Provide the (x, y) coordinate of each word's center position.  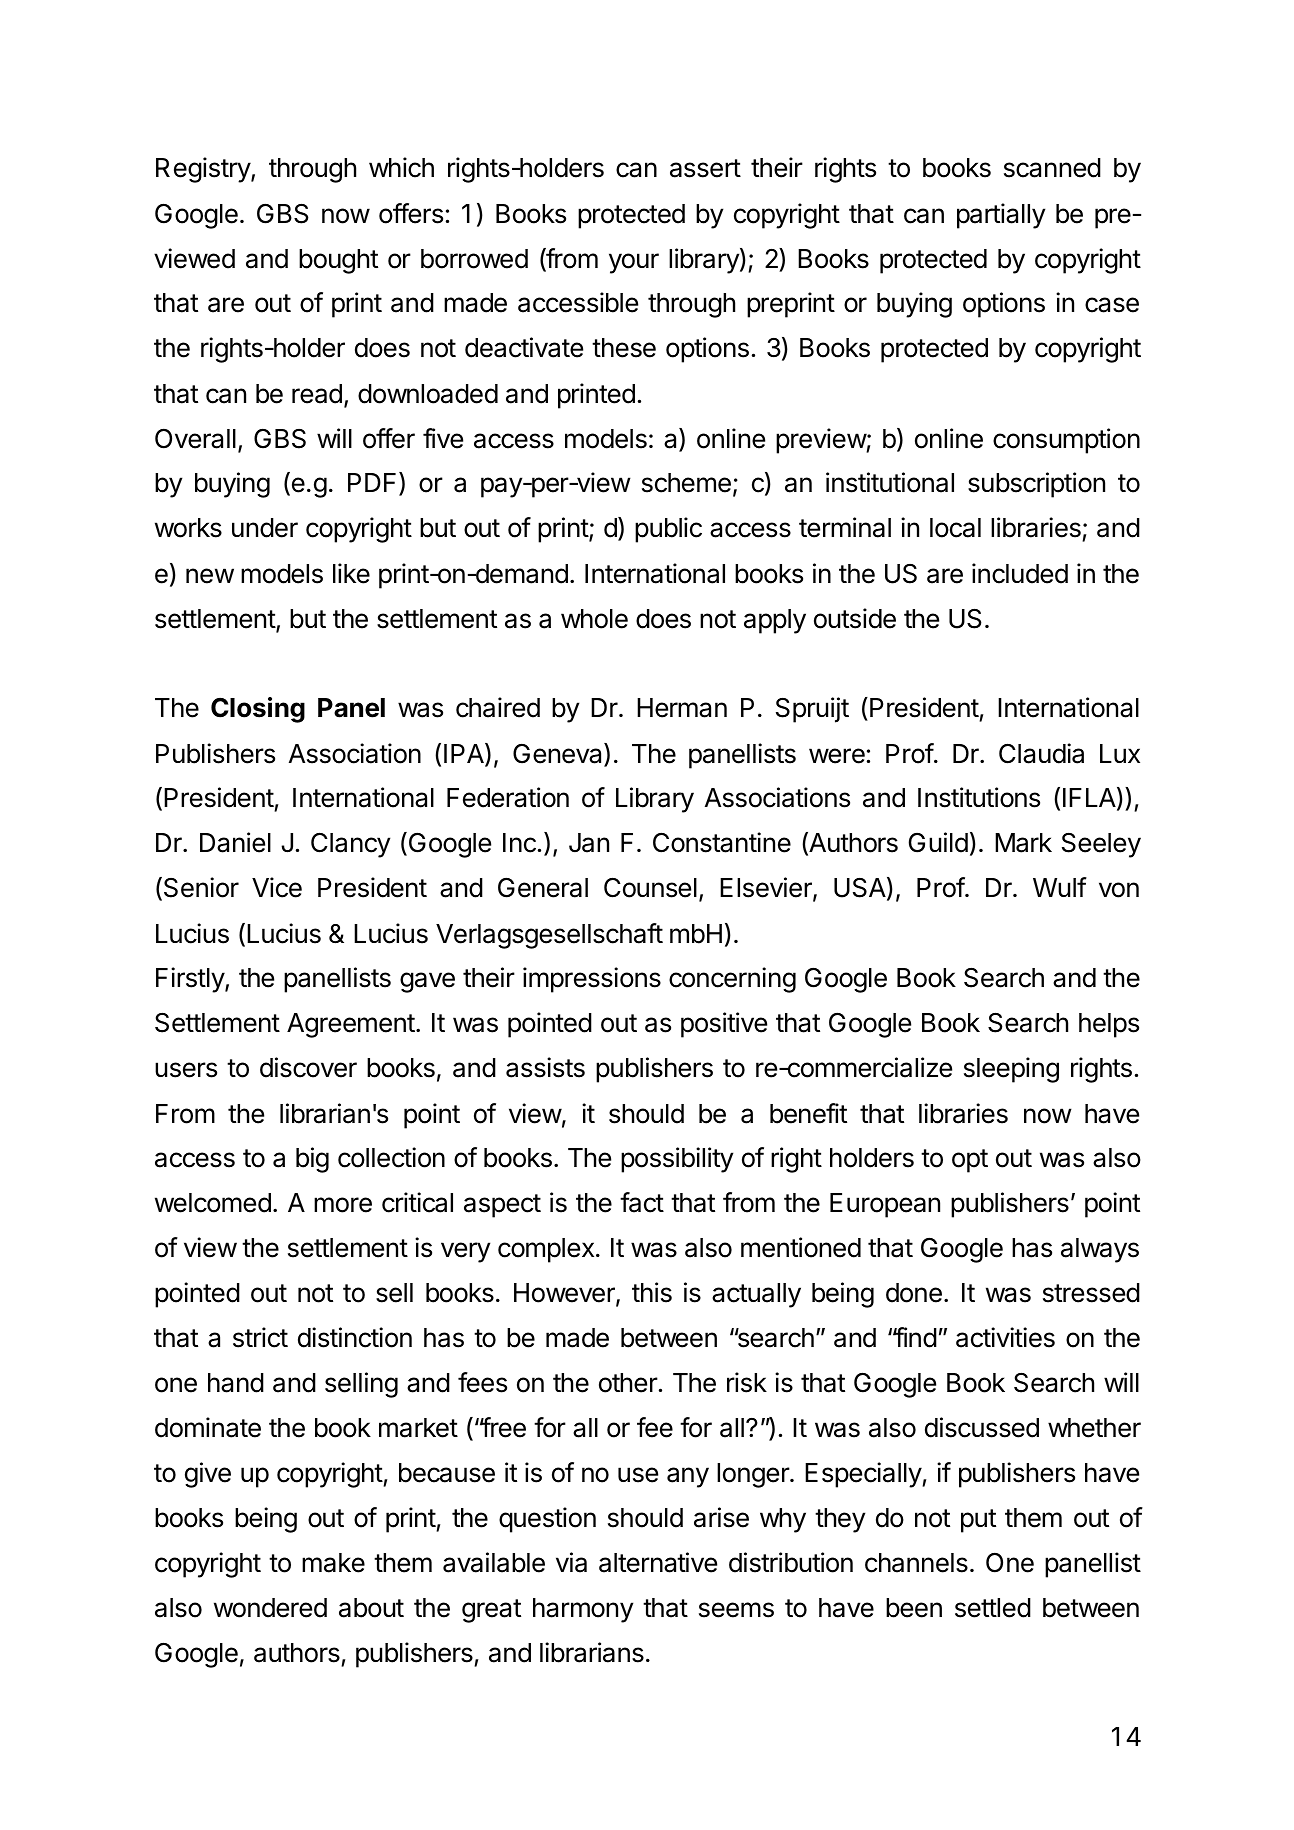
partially (1001, 216)
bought (338, 261)
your (634, 263)
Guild (938, 842)
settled (993, 1608)
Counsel (650, 887)
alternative (658, 1562)
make (333, 1563)
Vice (277, 887)
